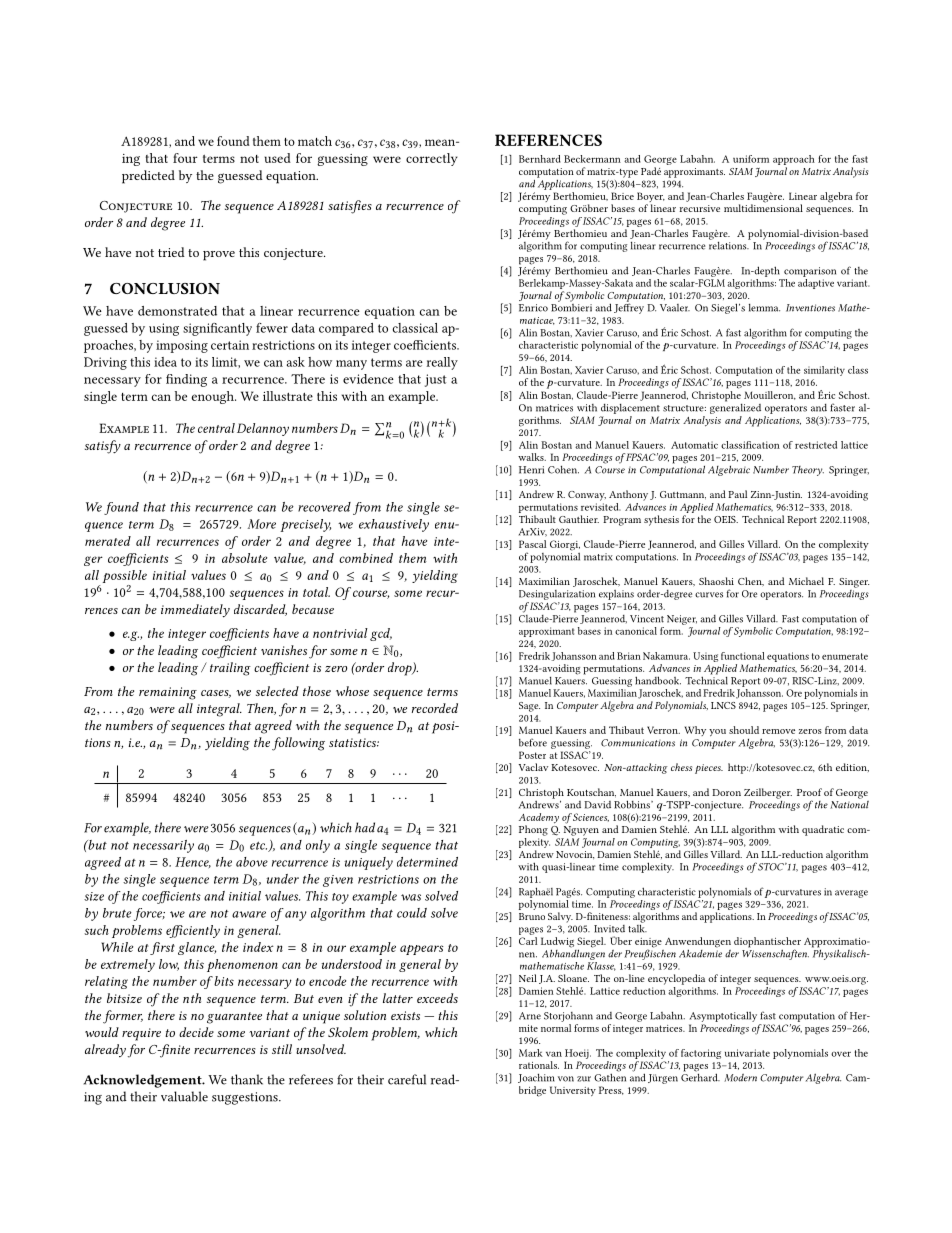  Describe the element at coordinates (216, 428) in the screenshot. I see `central` at that location.
